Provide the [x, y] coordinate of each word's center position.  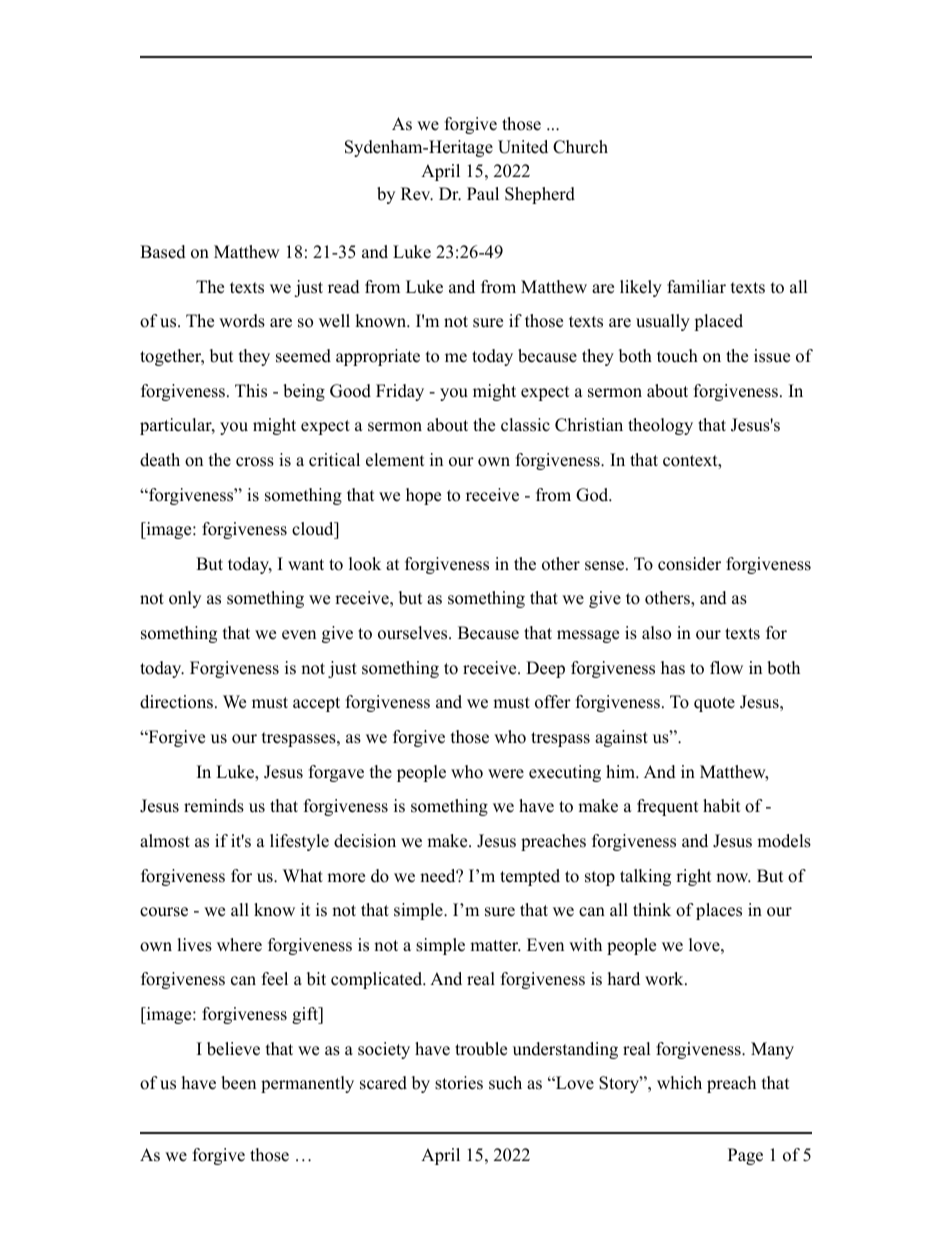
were [506, 774]
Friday [400, 392]
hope [423, 496]
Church [580, 147]
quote [714, 704]
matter [495, 946]
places [719, 911]
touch [677, 356]
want [306, 564]
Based [163, 252]
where [239, 945]
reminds [214, 806]
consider [689, 564]
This [251, 391]
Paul [483, 194]
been [238, 1083]
